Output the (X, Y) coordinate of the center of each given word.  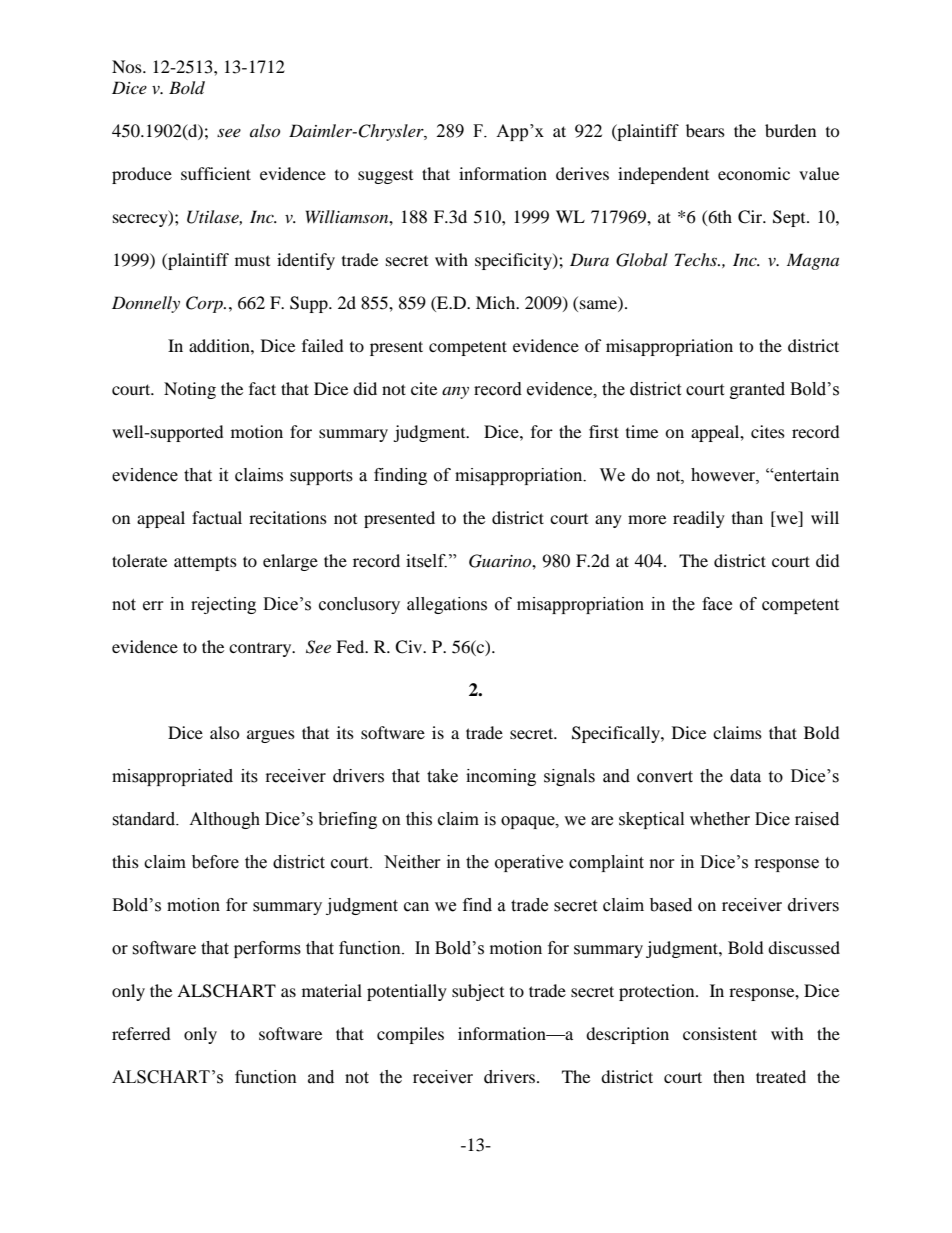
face (717, 604)
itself (426, 561)
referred (141, 1033)
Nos (128, 66)
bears (705, 130)
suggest (385, 177)
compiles (410, 1035)
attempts (205, 563)
